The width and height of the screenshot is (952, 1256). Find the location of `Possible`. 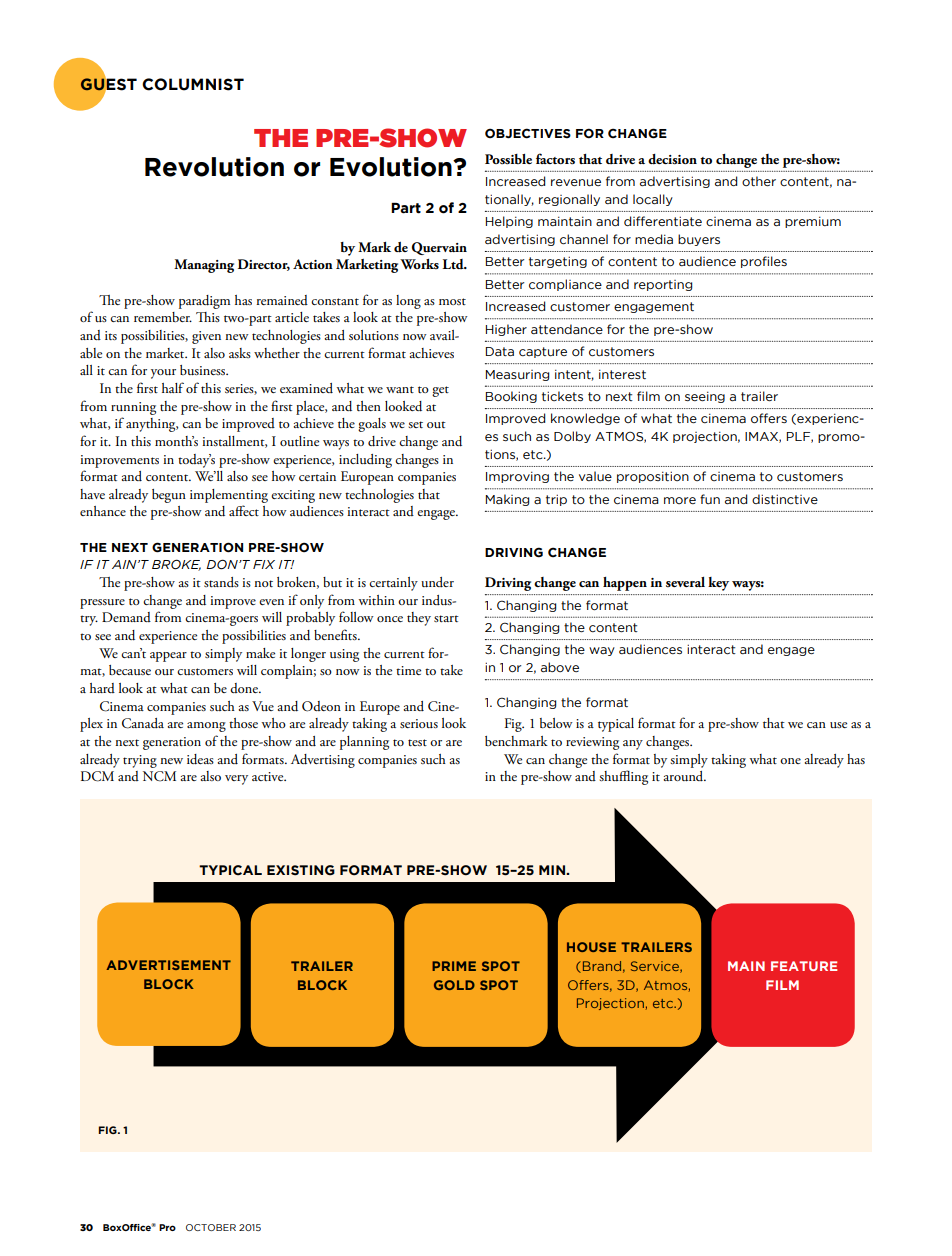

Possible is located at coordinates (508, 159).
